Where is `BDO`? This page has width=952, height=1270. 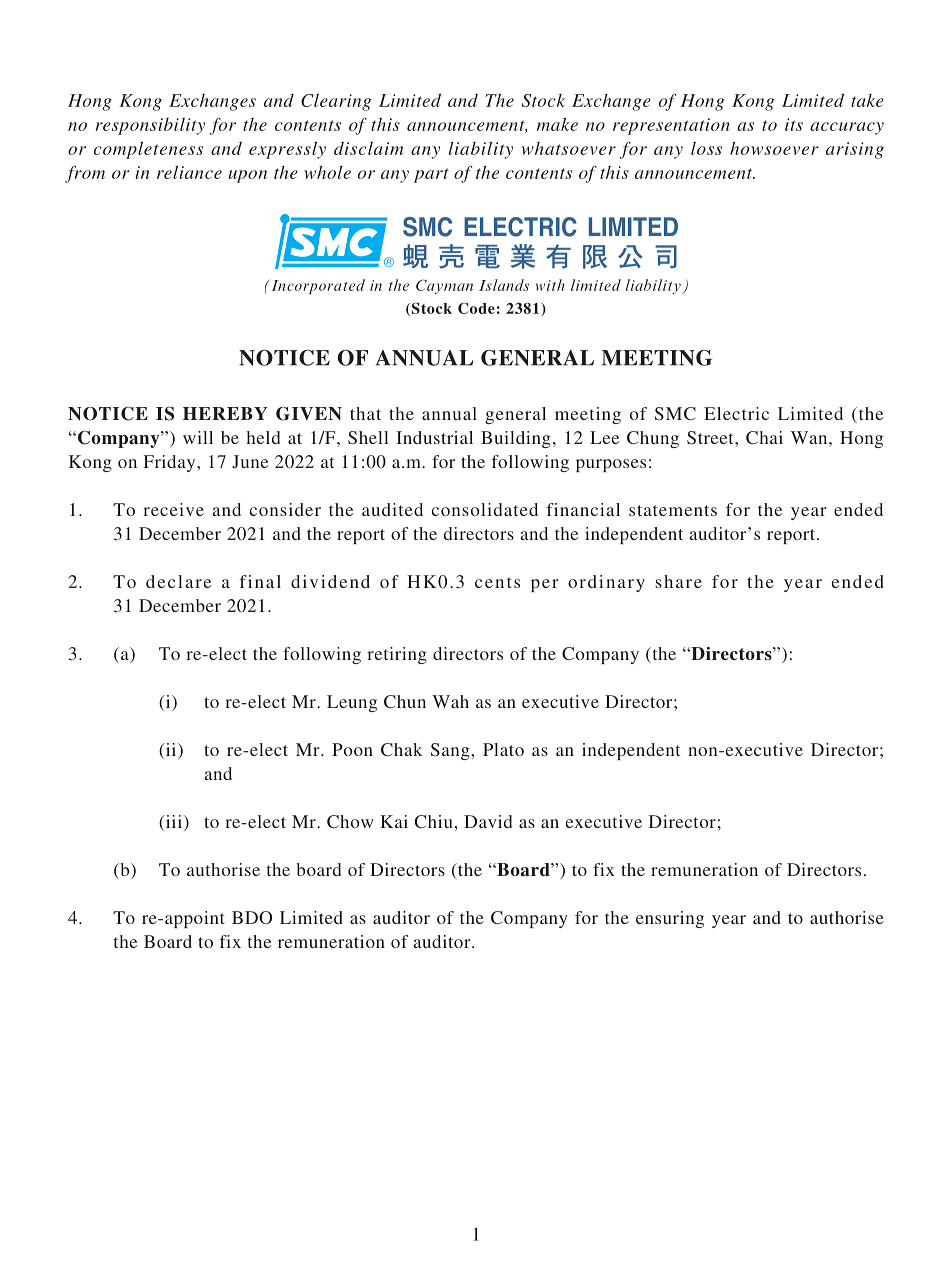
BDO is located at coordinates (252, 917).
